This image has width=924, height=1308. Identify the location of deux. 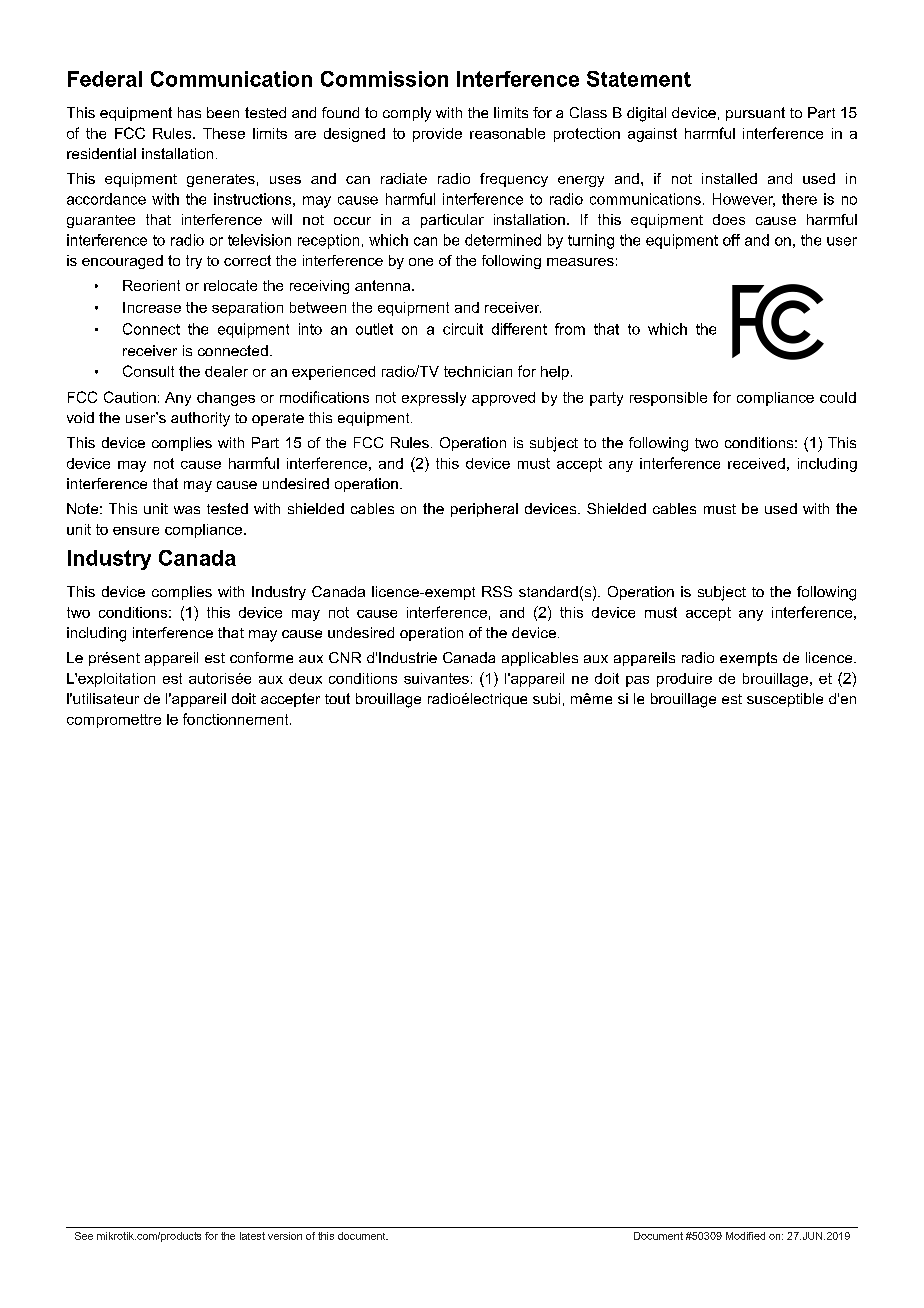
(305, 678).
